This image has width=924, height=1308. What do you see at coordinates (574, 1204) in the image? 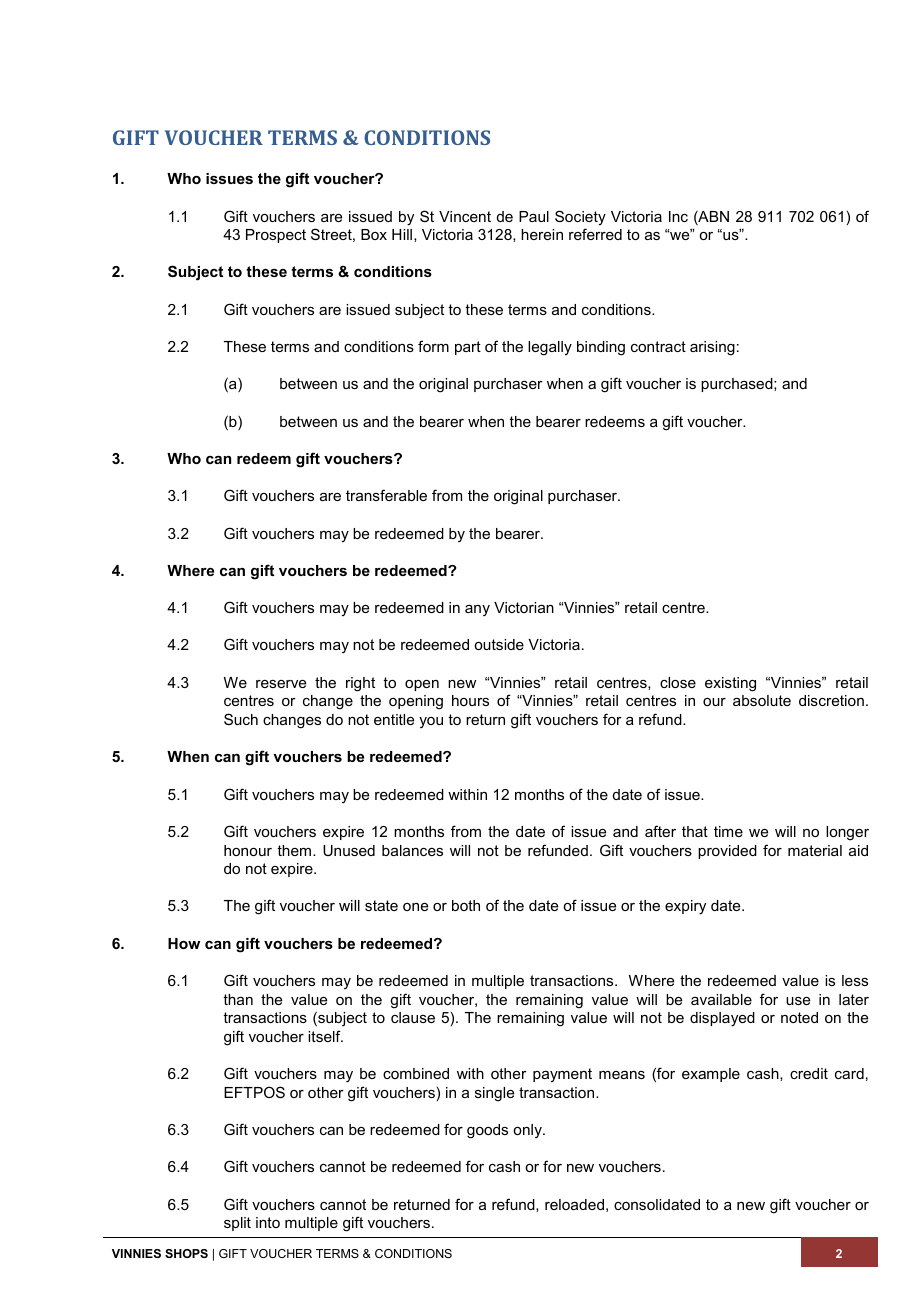
I see `reloaded` at bounding box center [574, 1204].
